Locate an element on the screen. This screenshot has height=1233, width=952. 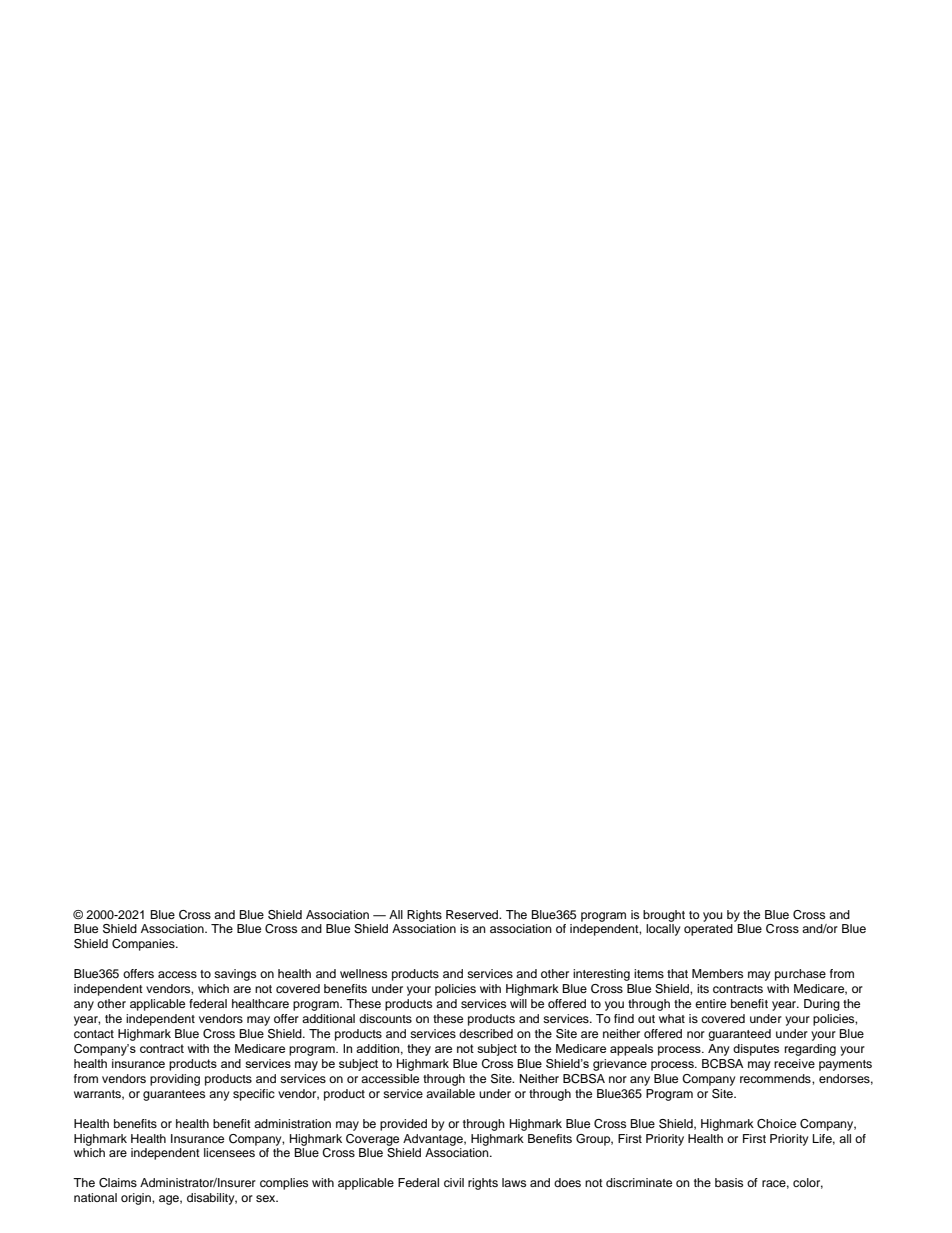
Choice is located at coordinates (776, 1124).
